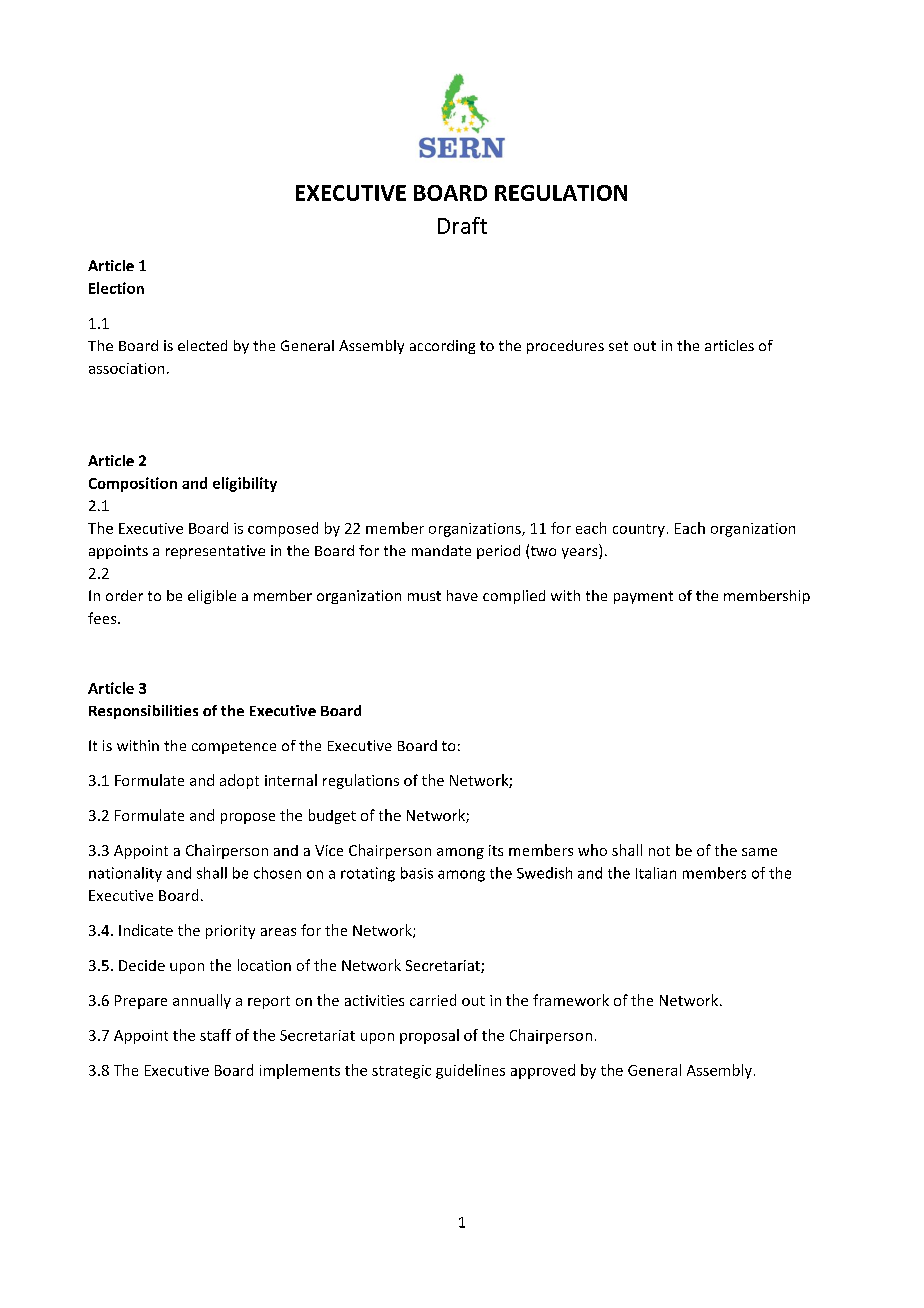  I want to click on framework, so click(571, 1000).
